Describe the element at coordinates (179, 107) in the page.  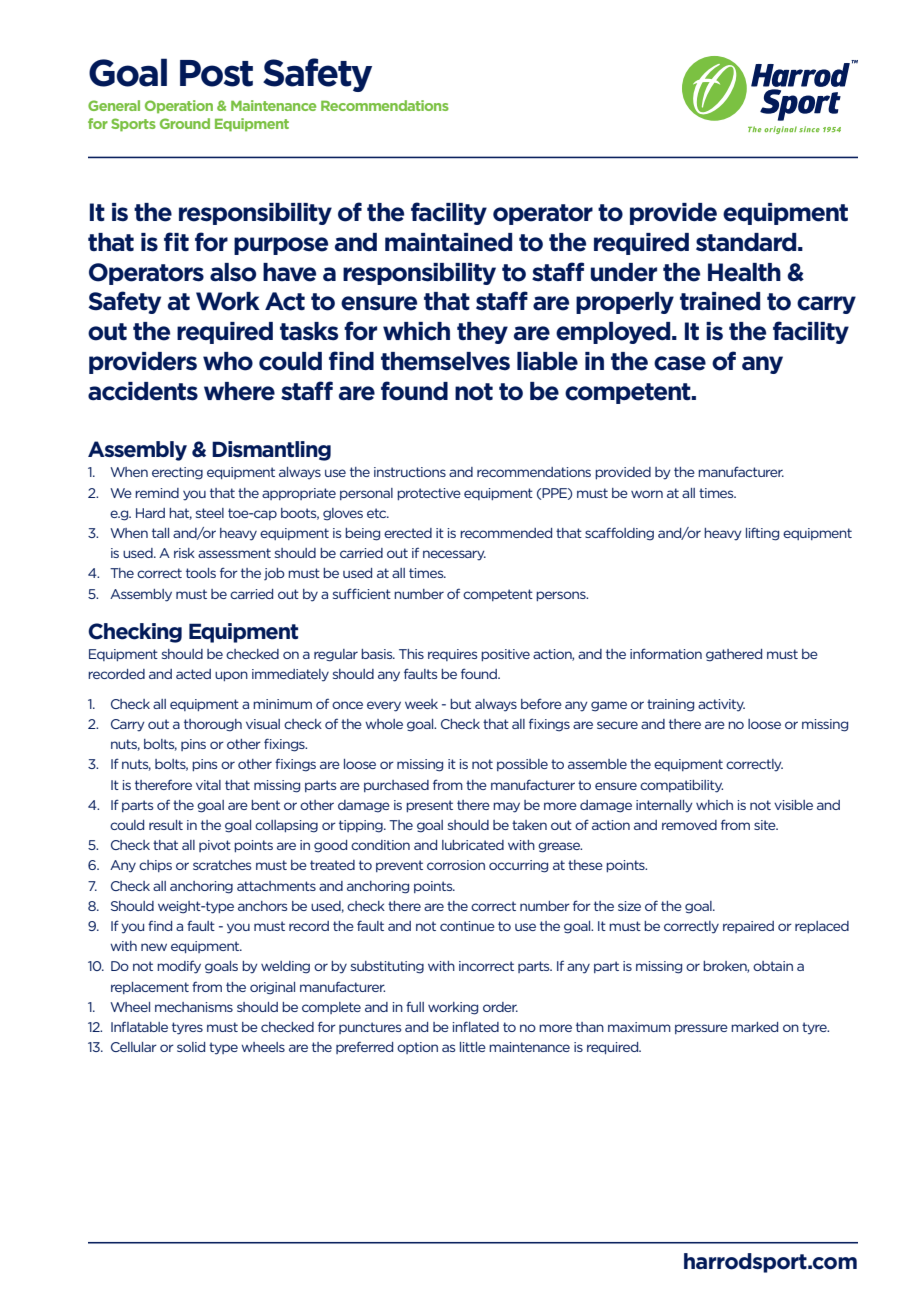
I see `Operation` at that location.
